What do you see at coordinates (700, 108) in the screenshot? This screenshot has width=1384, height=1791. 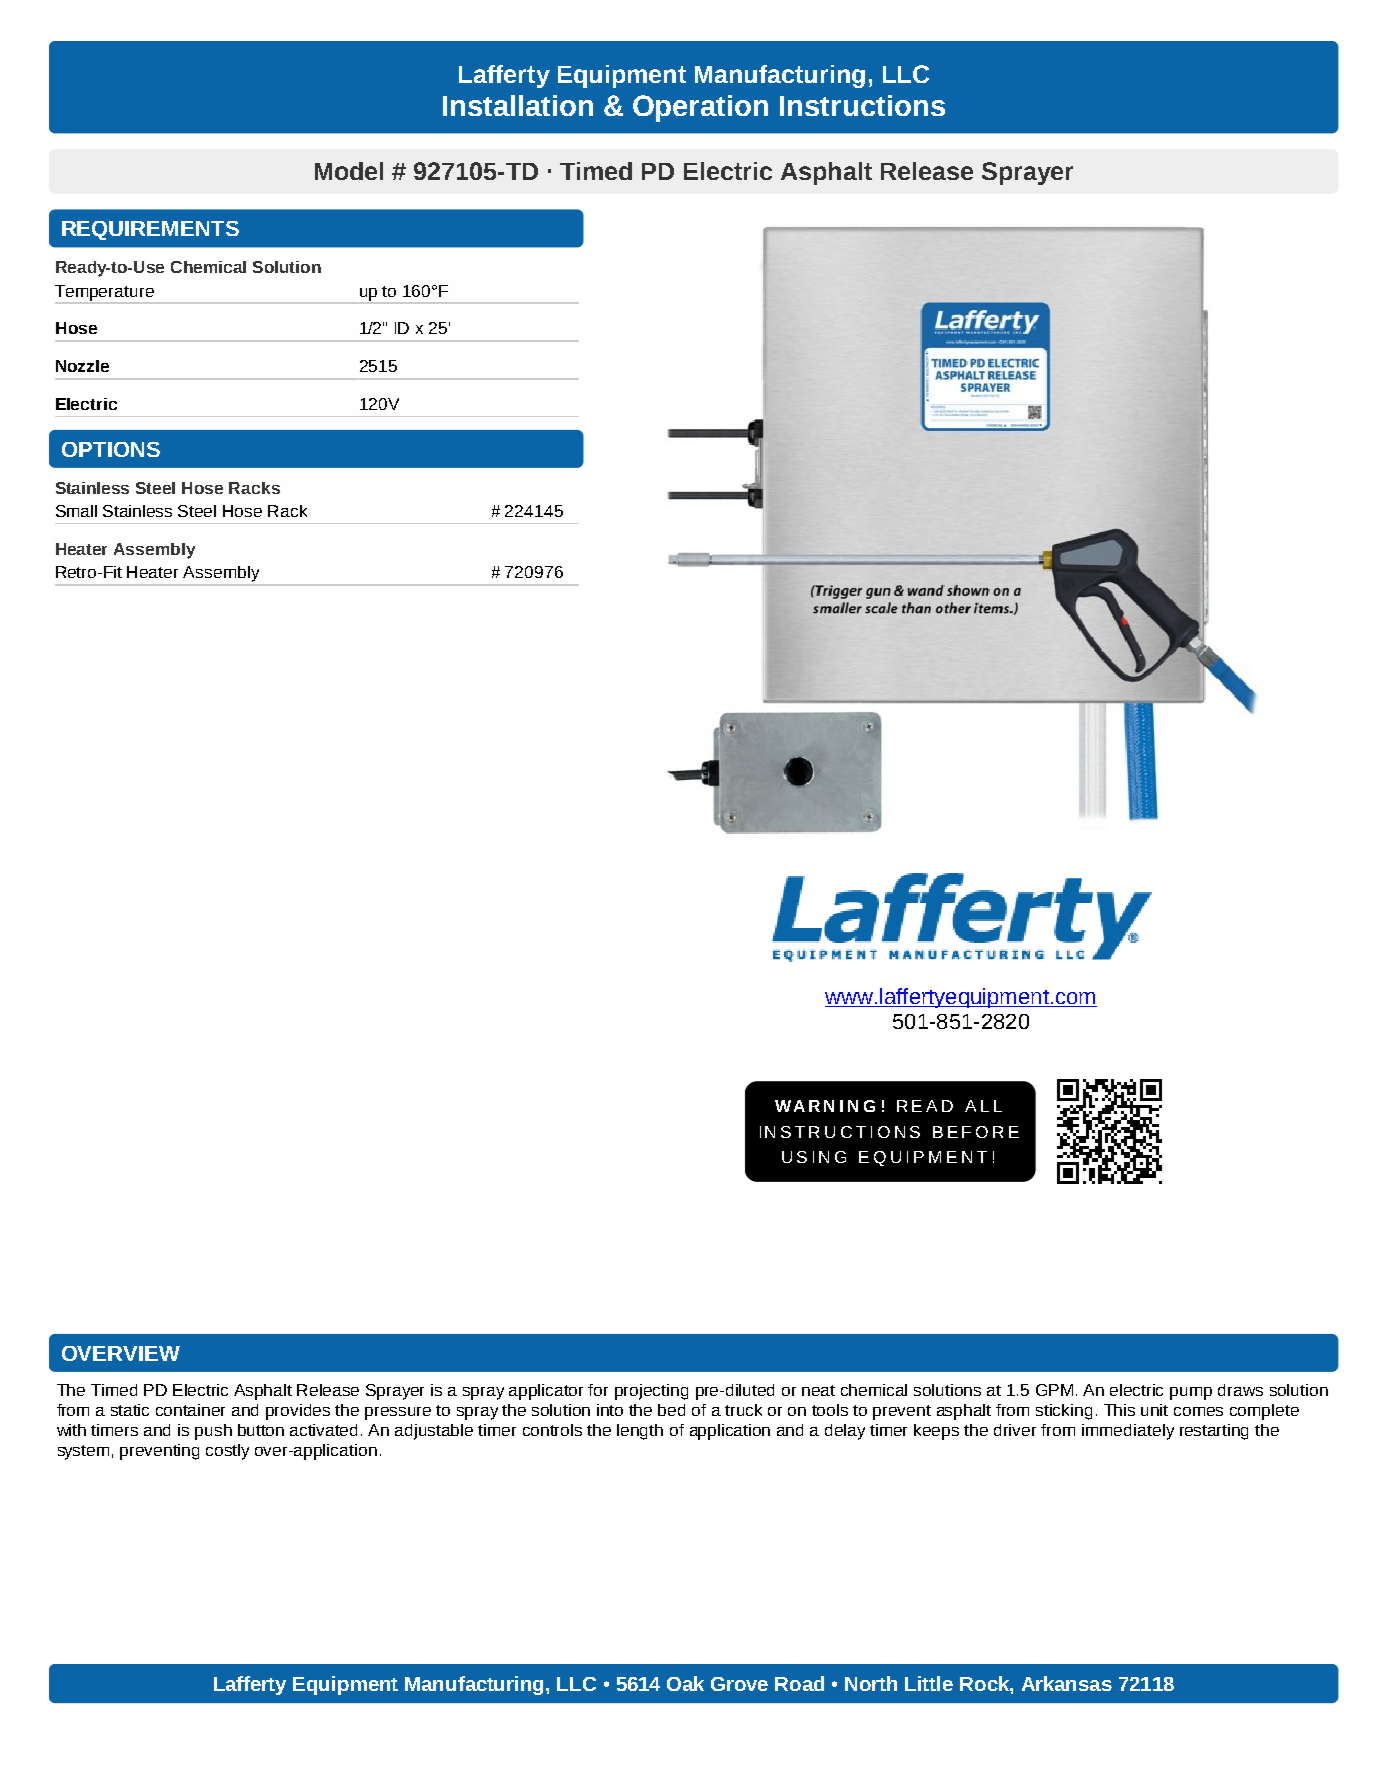 I see `Operation` at bounding box center [700, 108].
